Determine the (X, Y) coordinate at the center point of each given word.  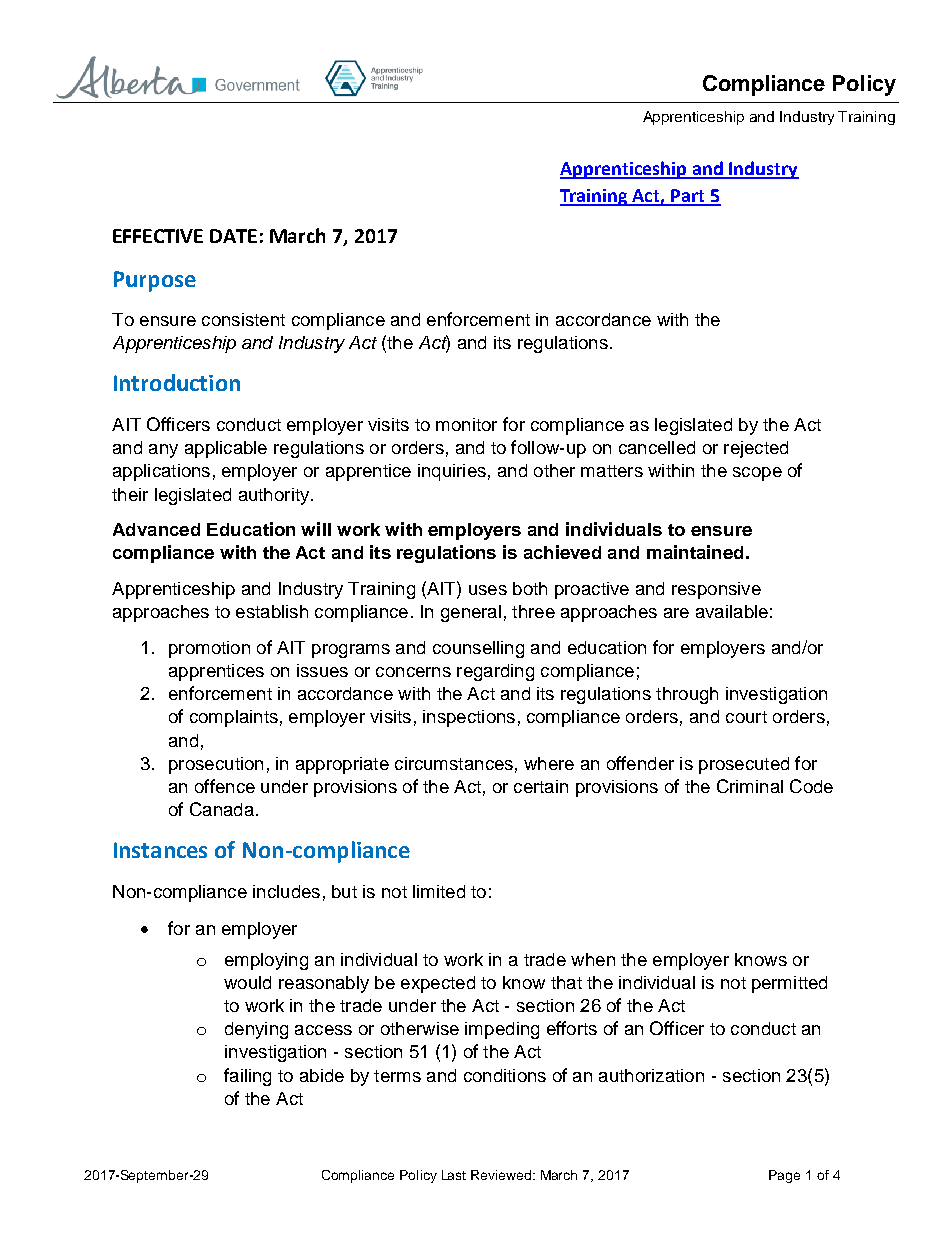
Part (688, 197)
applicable (226, 449)
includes (286, 891)
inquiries (452, 472)
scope (757, 474)
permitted (789, 984)
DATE (233, 236)
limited (439, 891)
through (687, 695)
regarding (495, 672)
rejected (756, 449)
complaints (234, 718)
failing (247, 1077)
